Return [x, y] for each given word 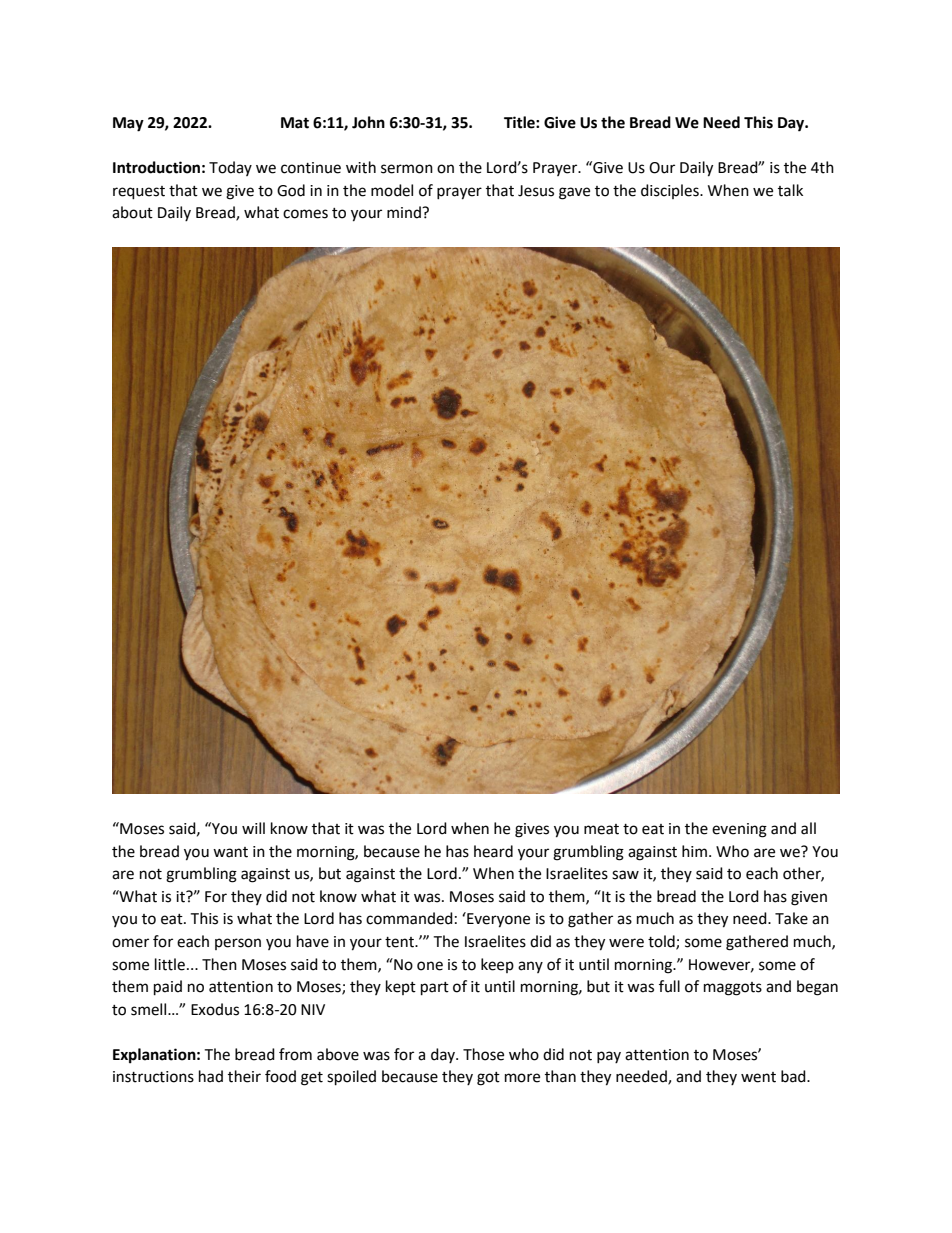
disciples [671, 191]
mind [405, 212]
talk [790, 190]
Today [230, 168]
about [132, 212]
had [211, 1076]
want [230, 852]
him [694, 851]
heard [493, 851]
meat [601, 829]
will [253, 828]
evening [739, 830]
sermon [407, 169]
